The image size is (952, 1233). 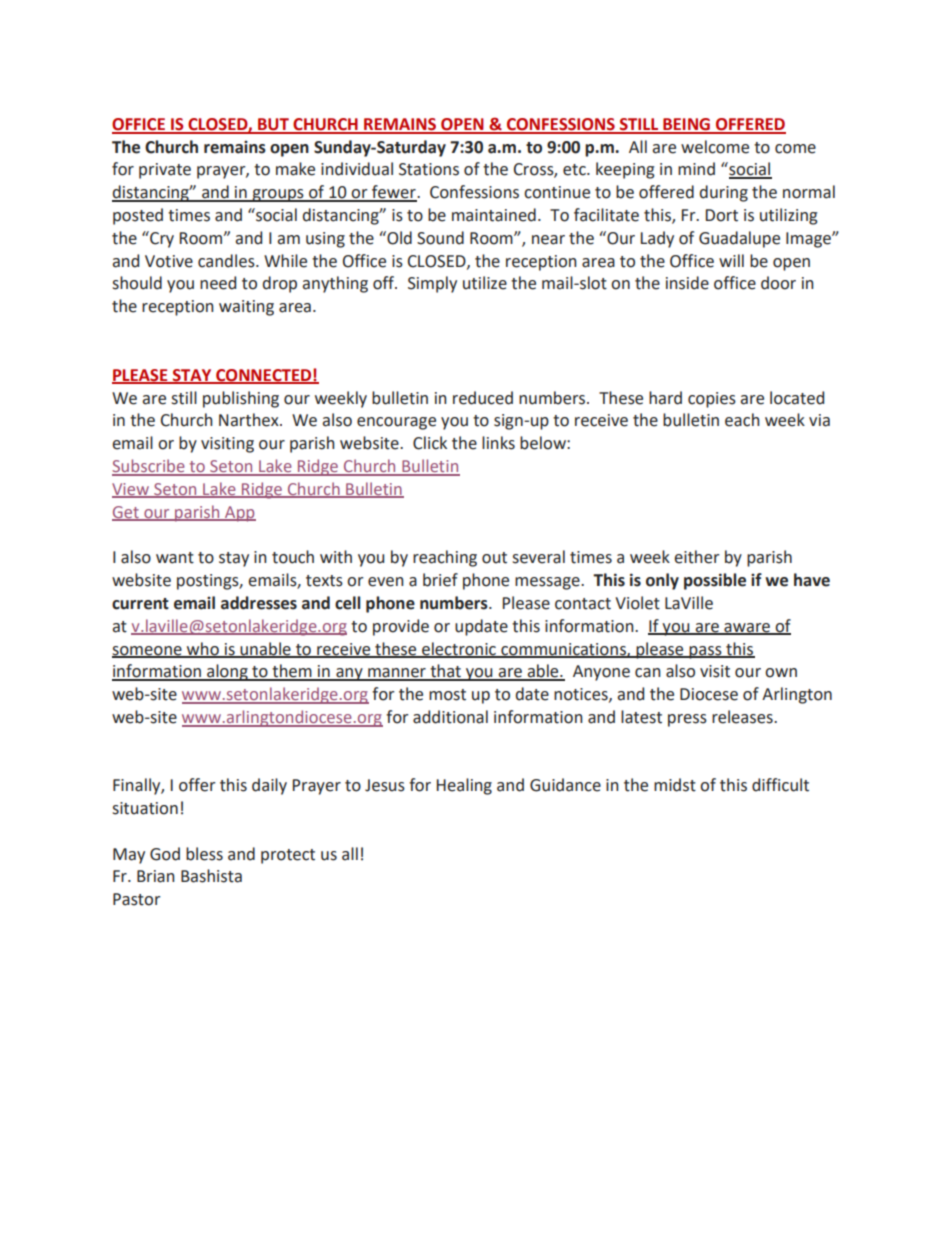 I want to click on releases, so click(x=743, y=717).
